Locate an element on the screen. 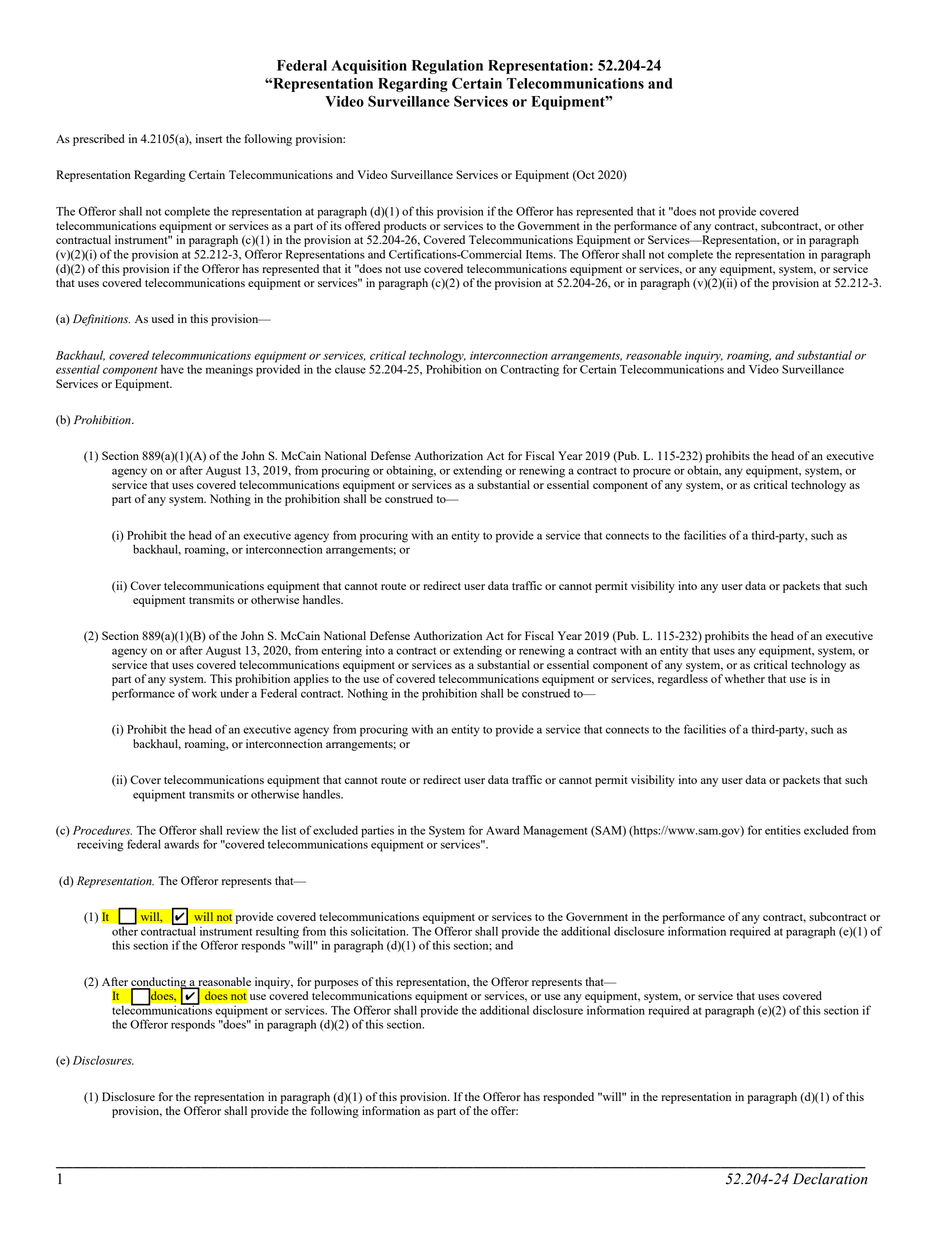 The image size is (952, 1233). work is located at coordinates (204, 693).
